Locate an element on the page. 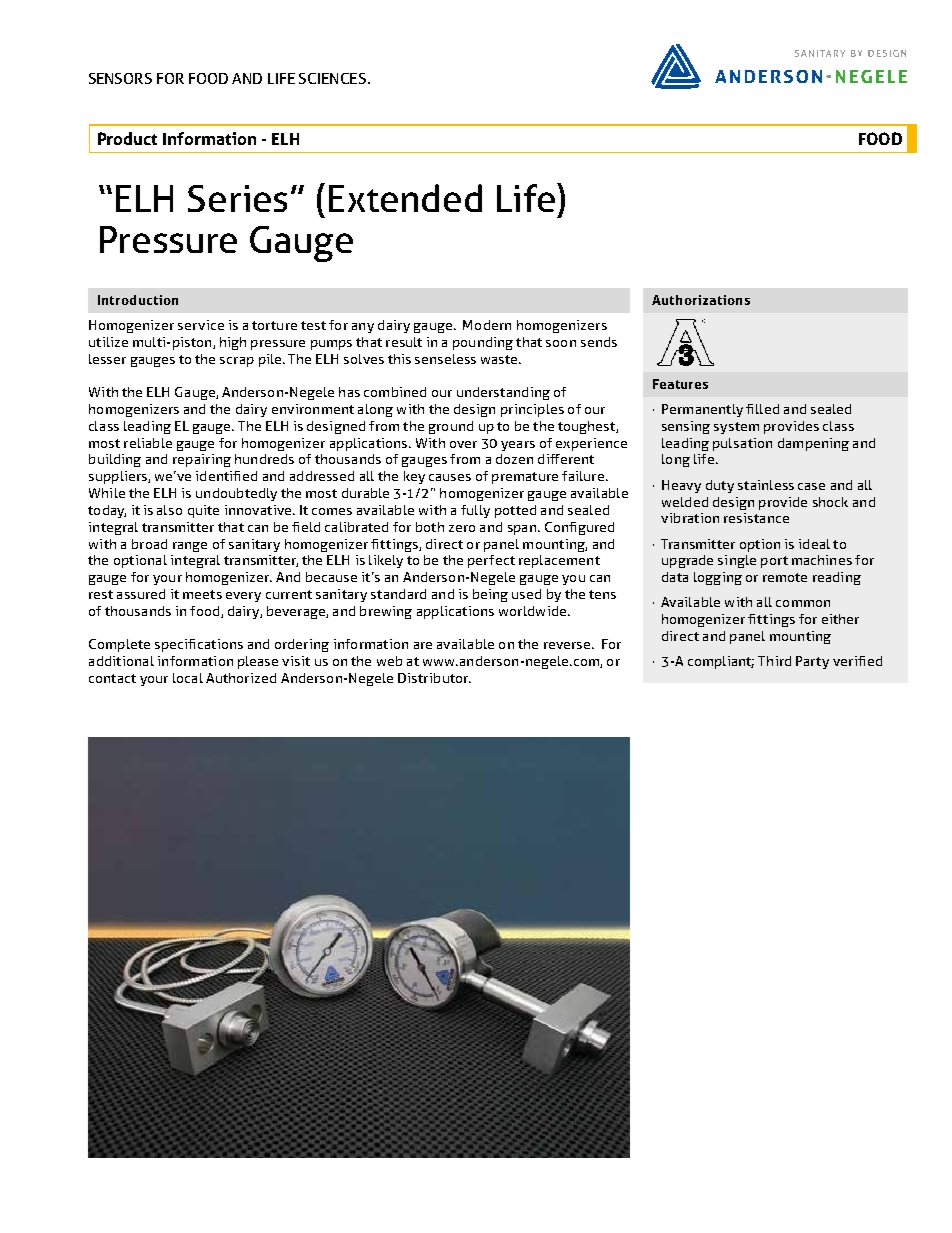 The width and height of the page is (952, 1233). Series is located at coordinates (237, 198).
